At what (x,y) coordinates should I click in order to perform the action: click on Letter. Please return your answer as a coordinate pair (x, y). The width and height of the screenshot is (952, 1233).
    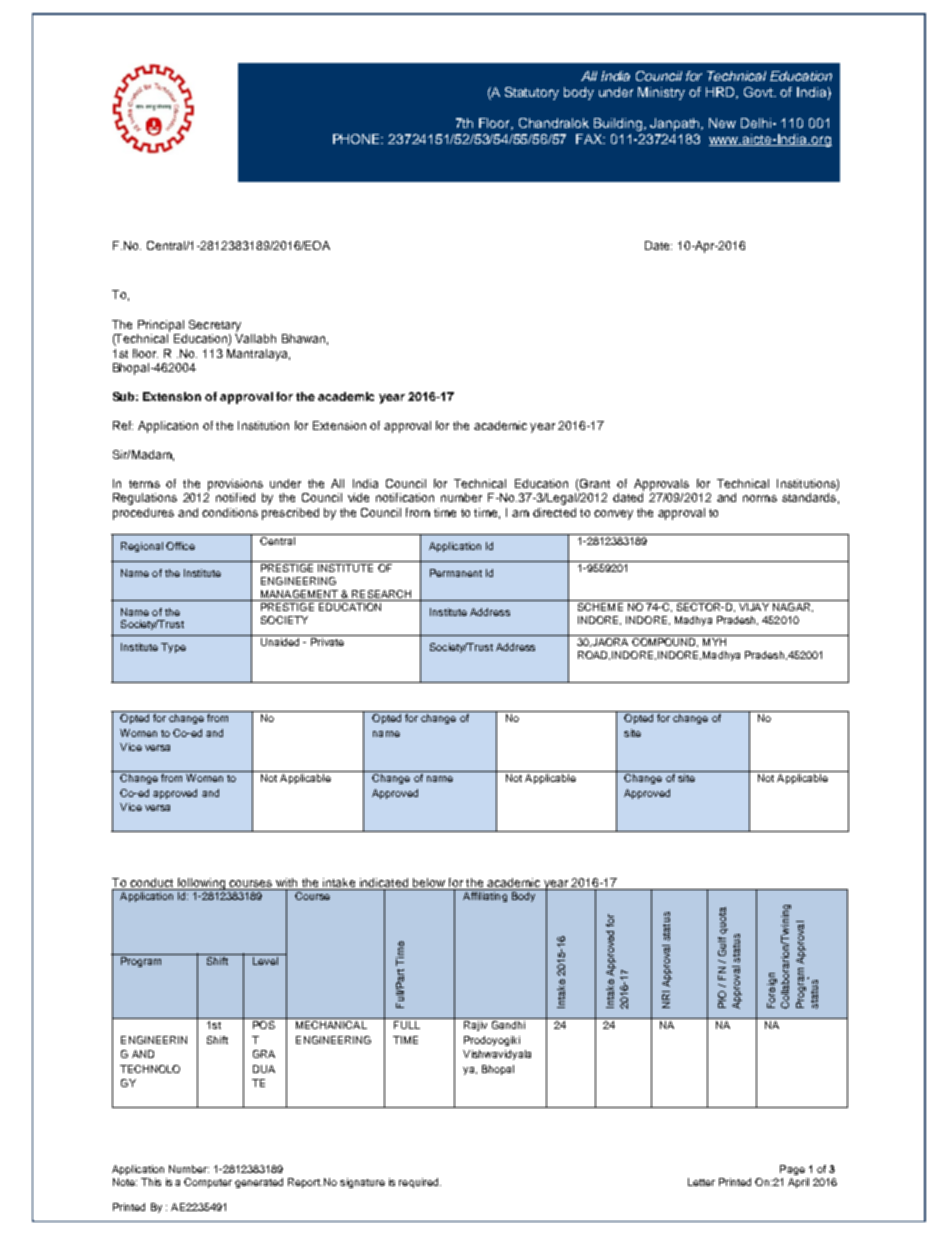
    Looking at the image, I should click on (701, 1182).
